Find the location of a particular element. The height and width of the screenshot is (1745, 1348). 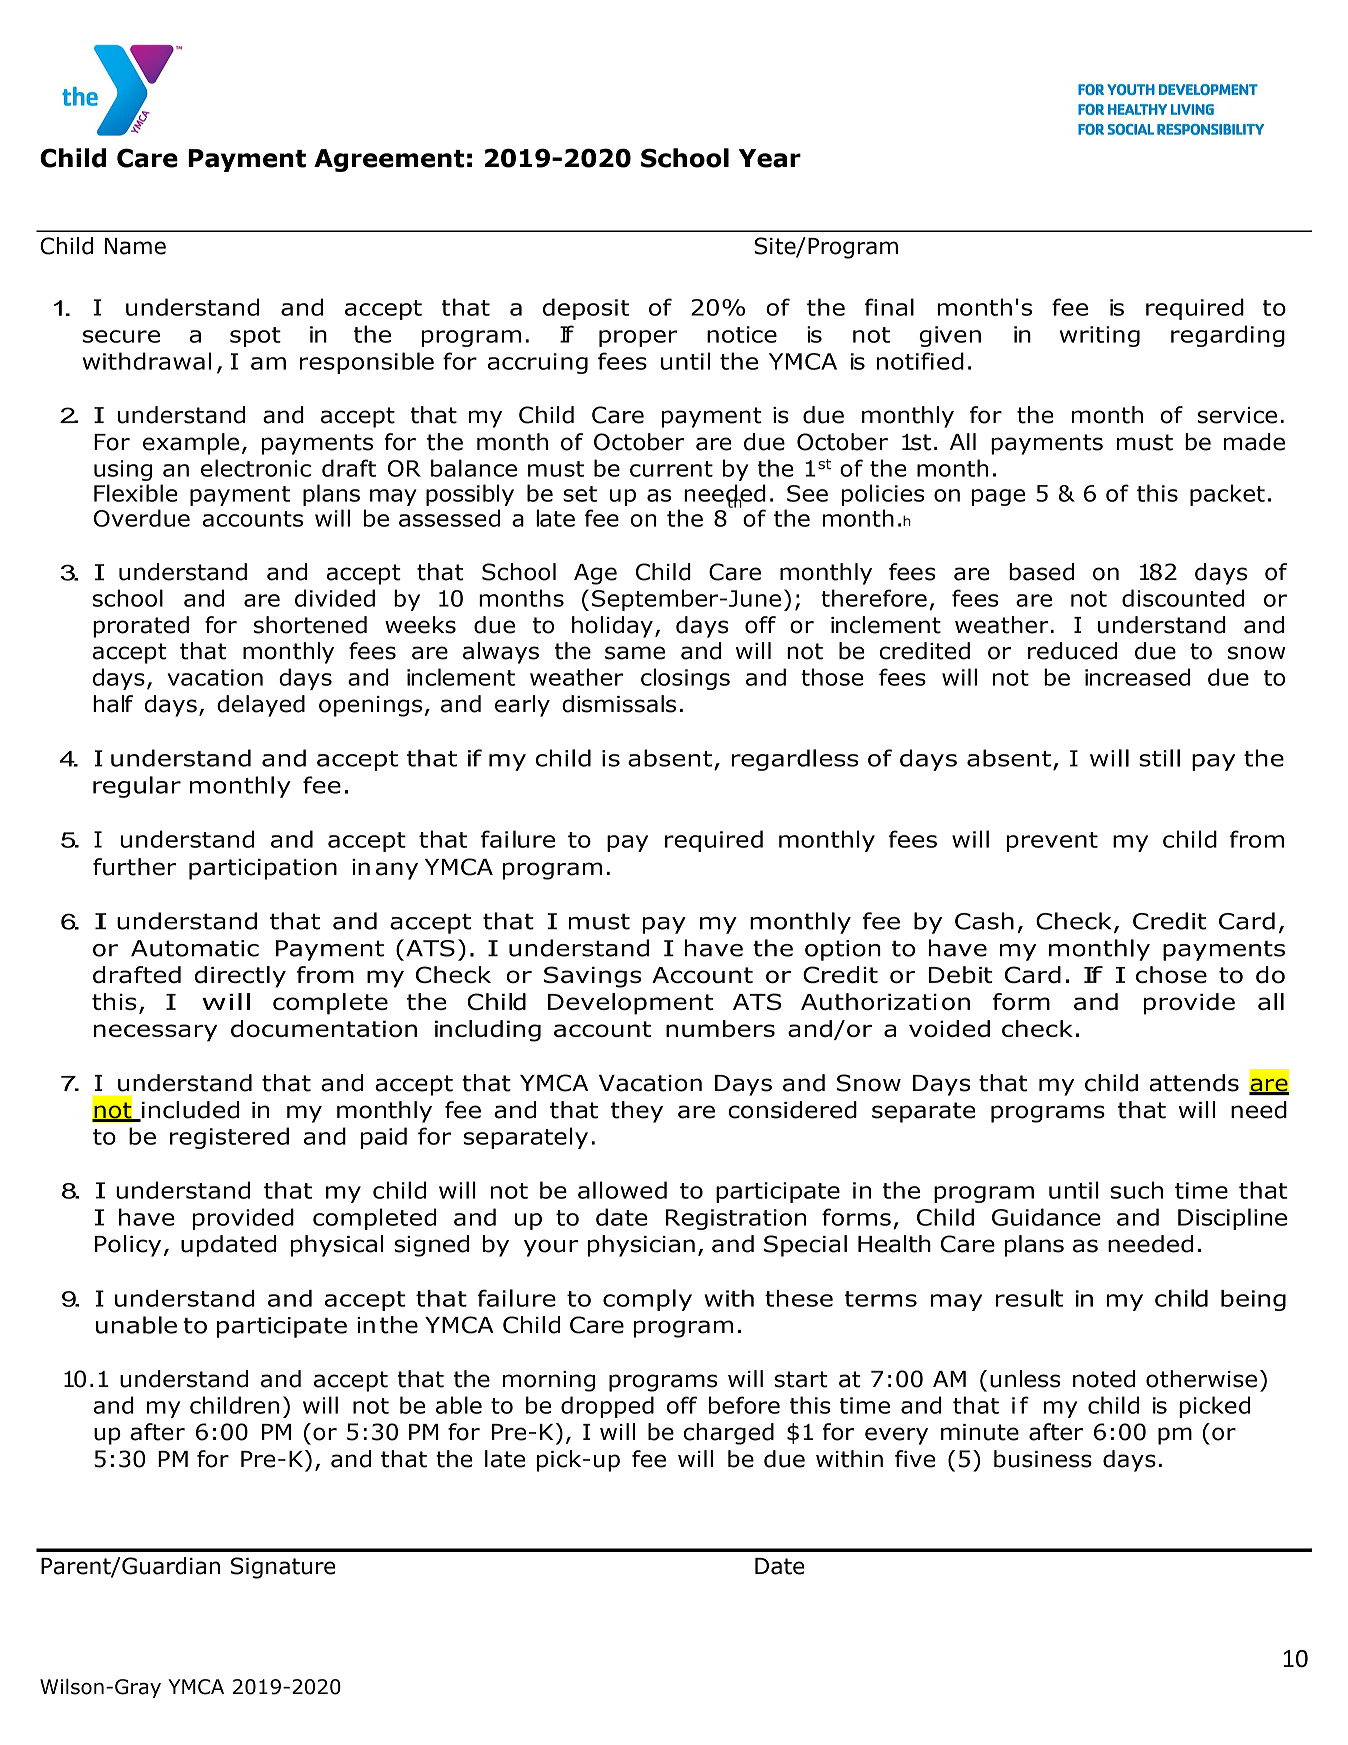

attends is located at coordinates (1194, 1083).
